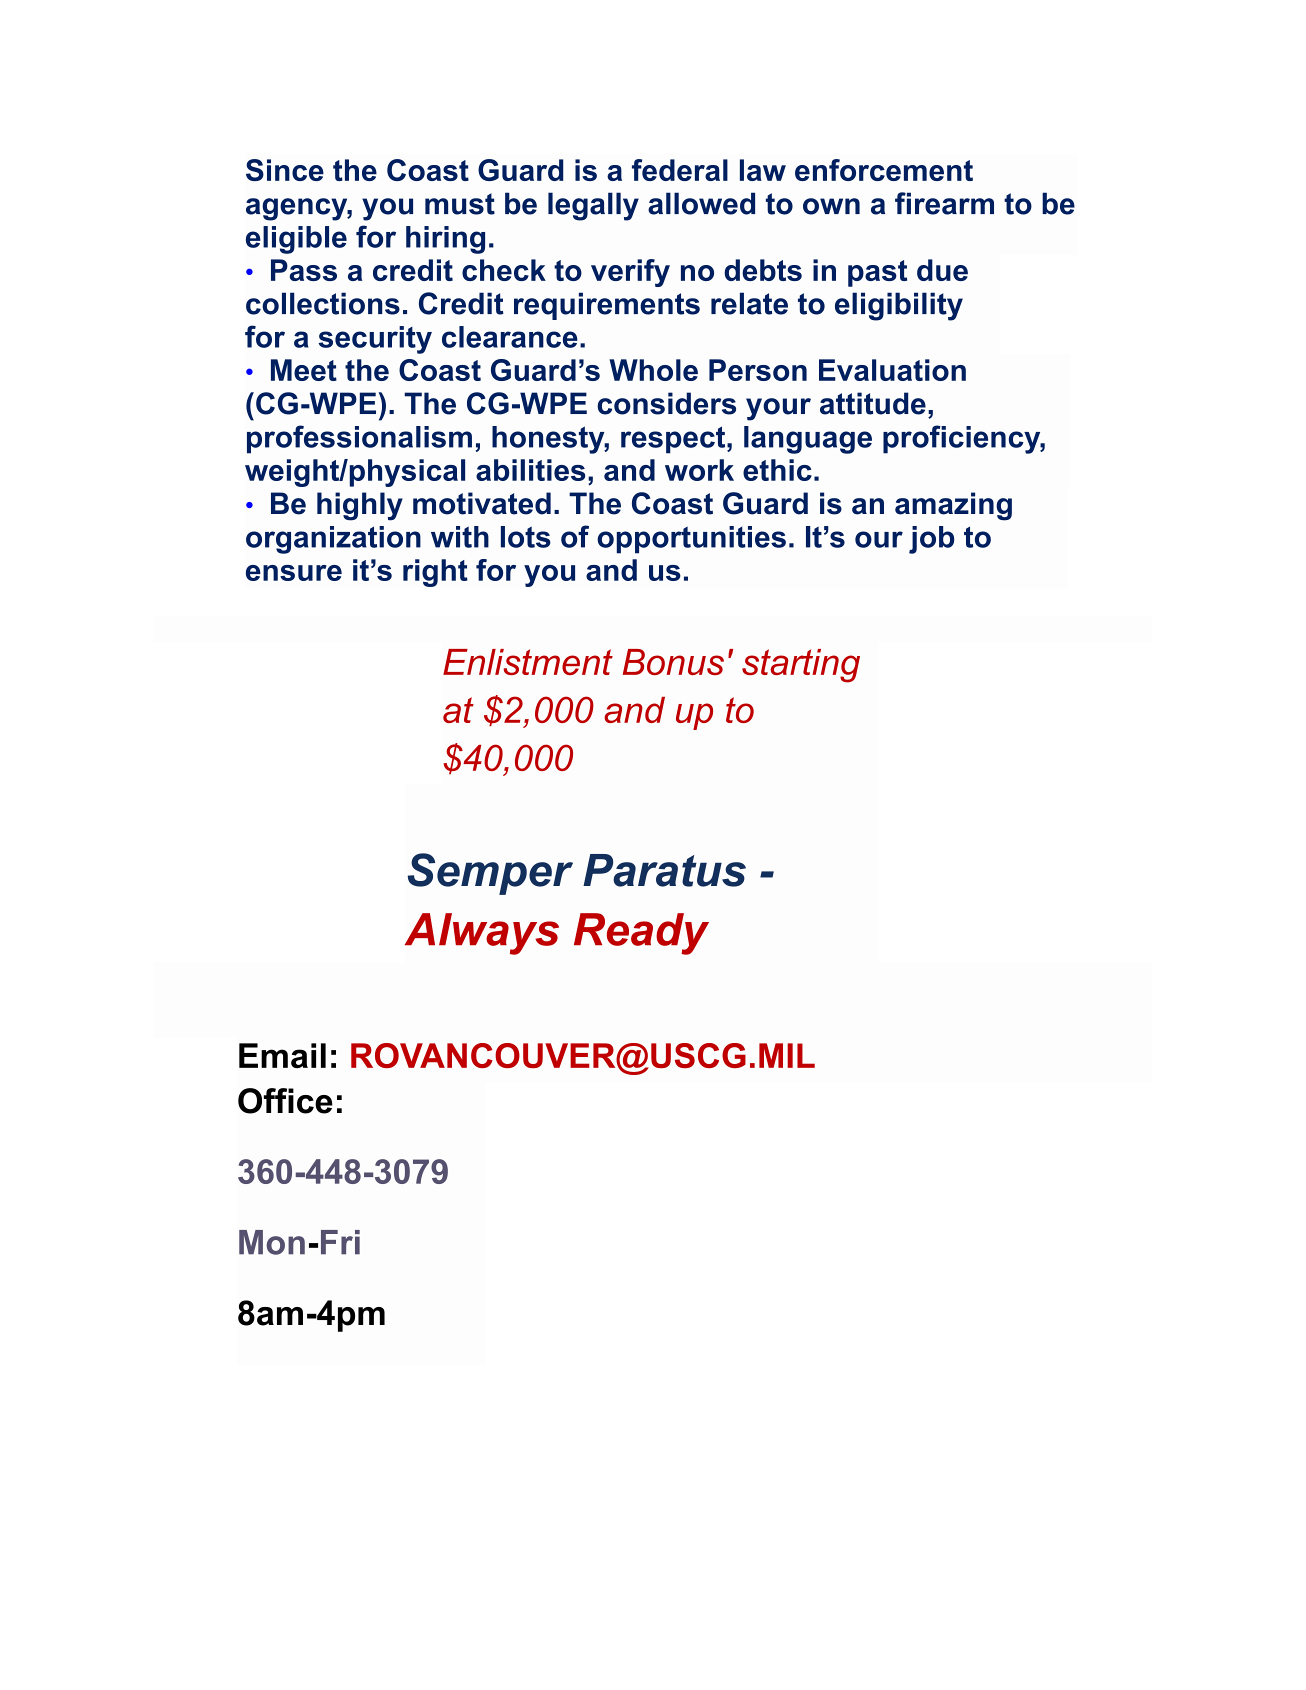 This screenshot has height=1690, width=1306. I want to click on Always, so click(482, 934).
